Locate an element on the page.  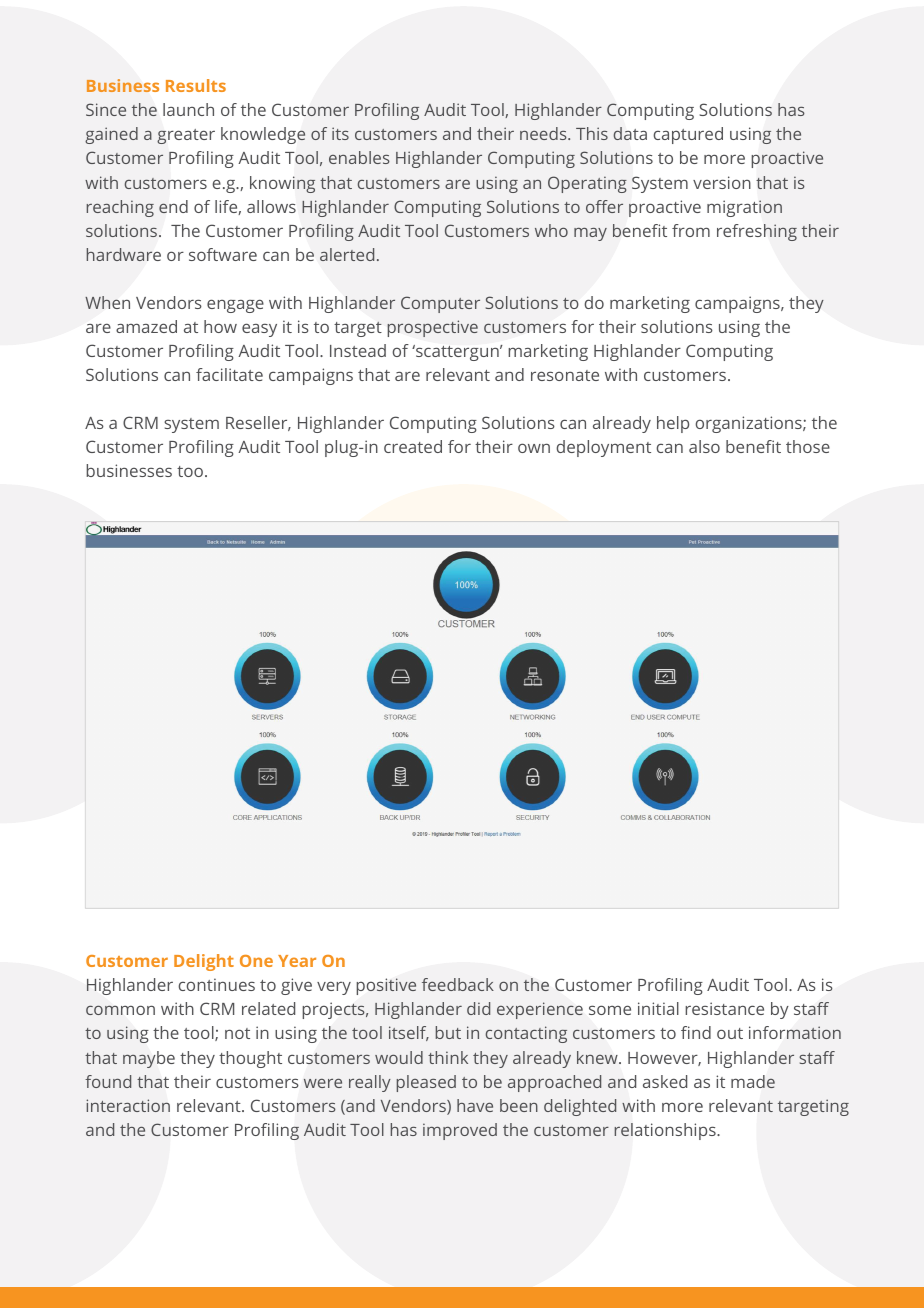
interaction is located at coordinates (128, 1105).
